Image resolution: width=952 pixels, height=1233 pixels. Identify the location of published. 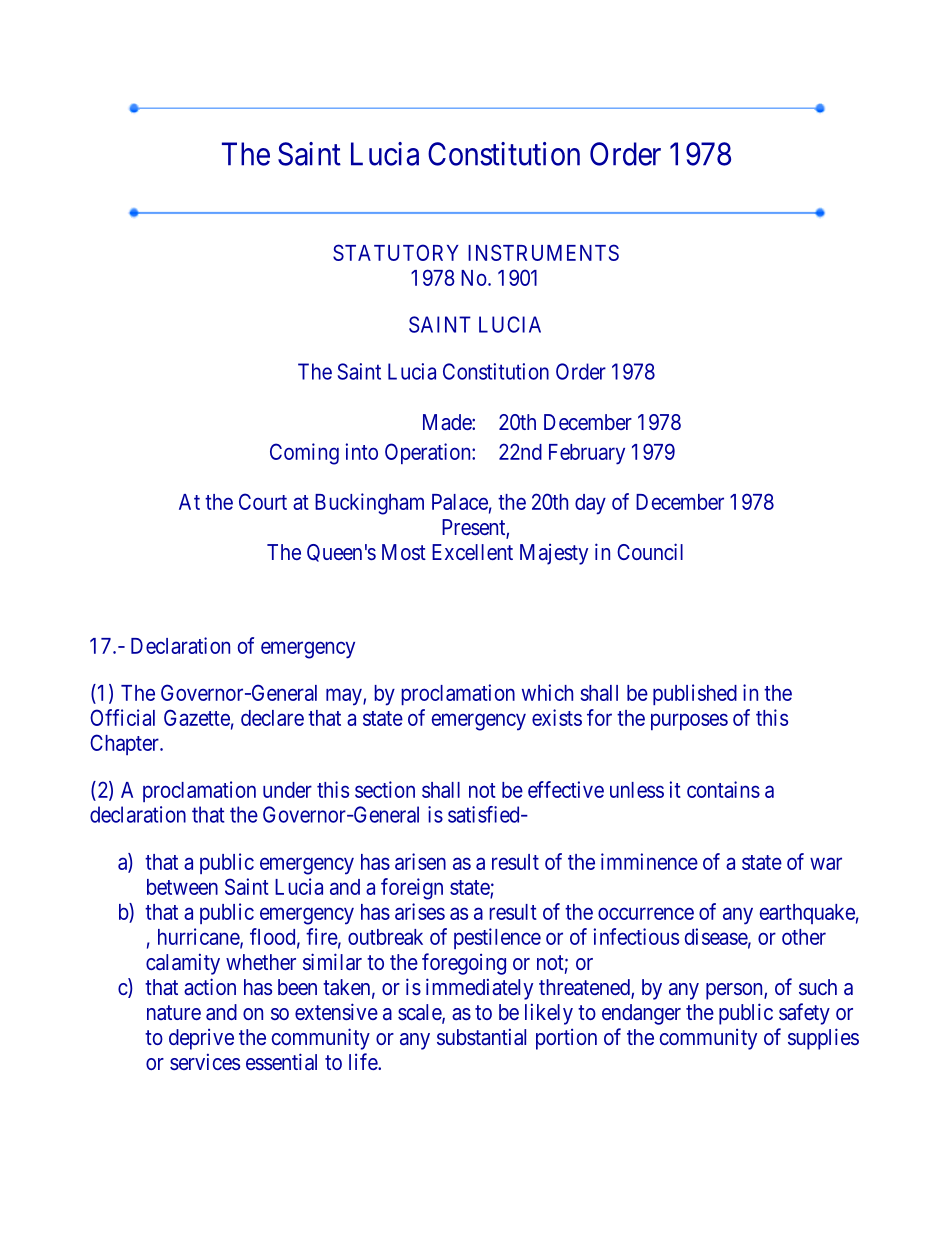
(695, 694).
